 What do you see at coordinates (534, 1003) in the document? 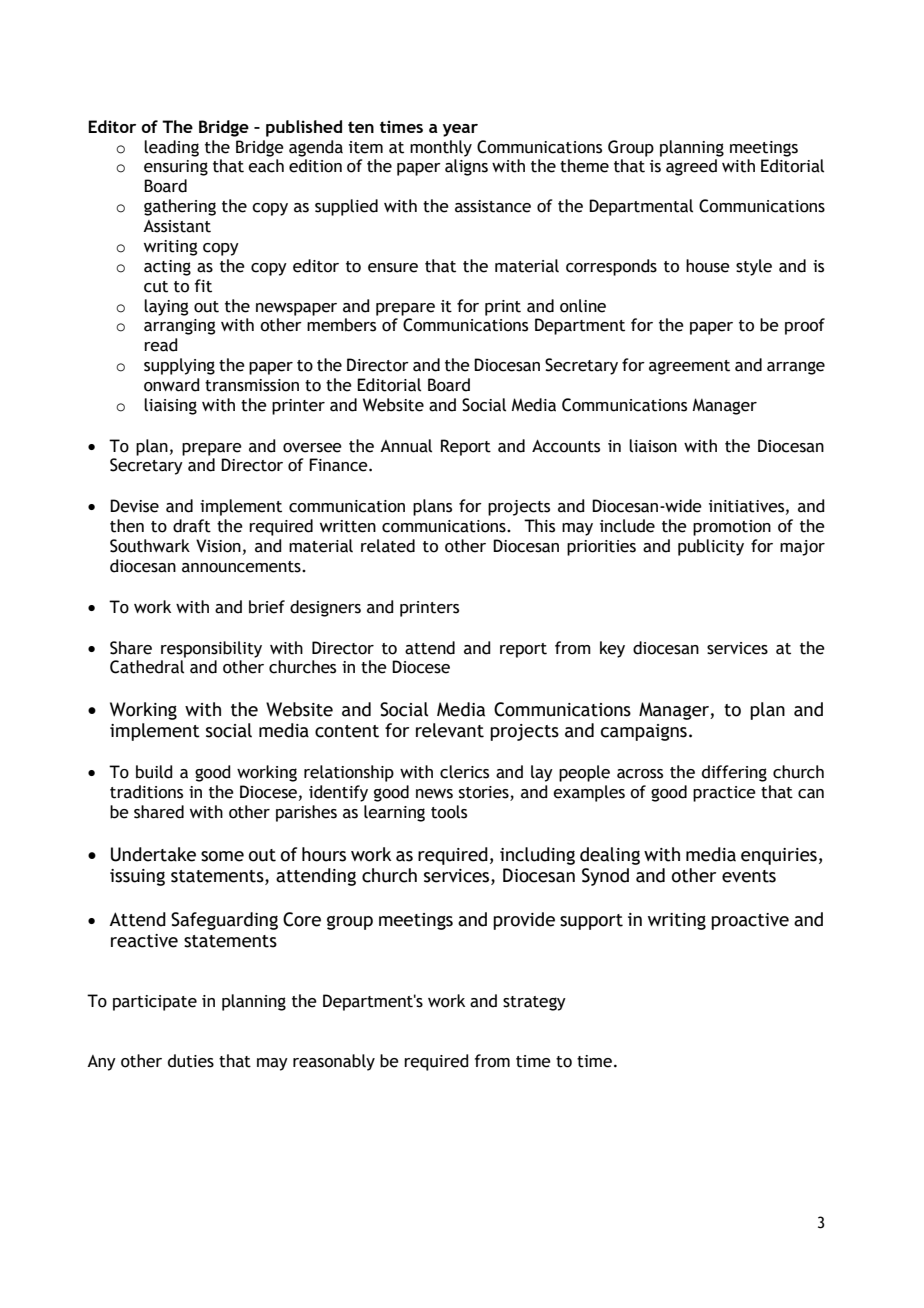
I see `strategy` at bounding box center [534, 1003].
